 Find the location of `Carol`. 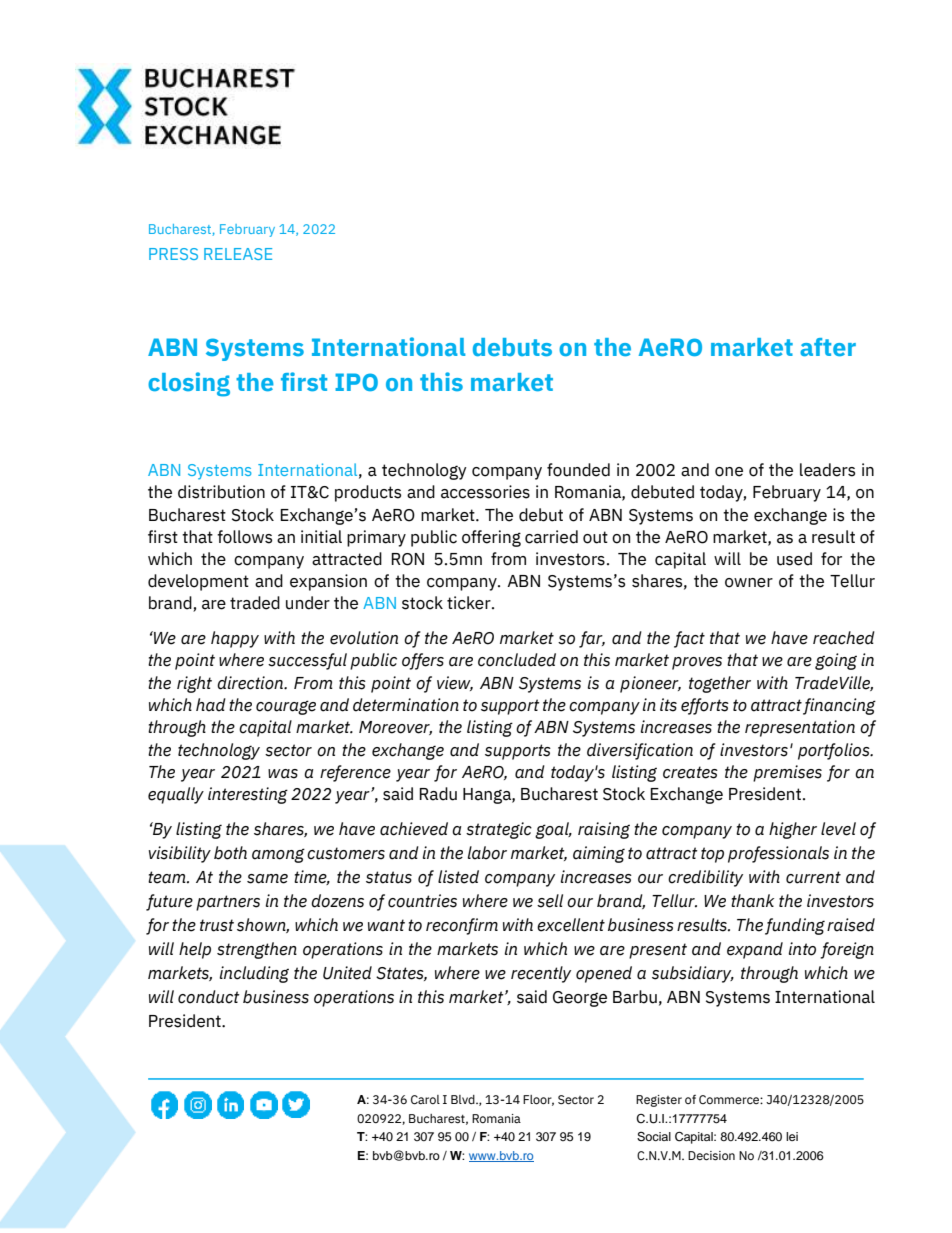

Carol is located at coordinates (425, 1100).
